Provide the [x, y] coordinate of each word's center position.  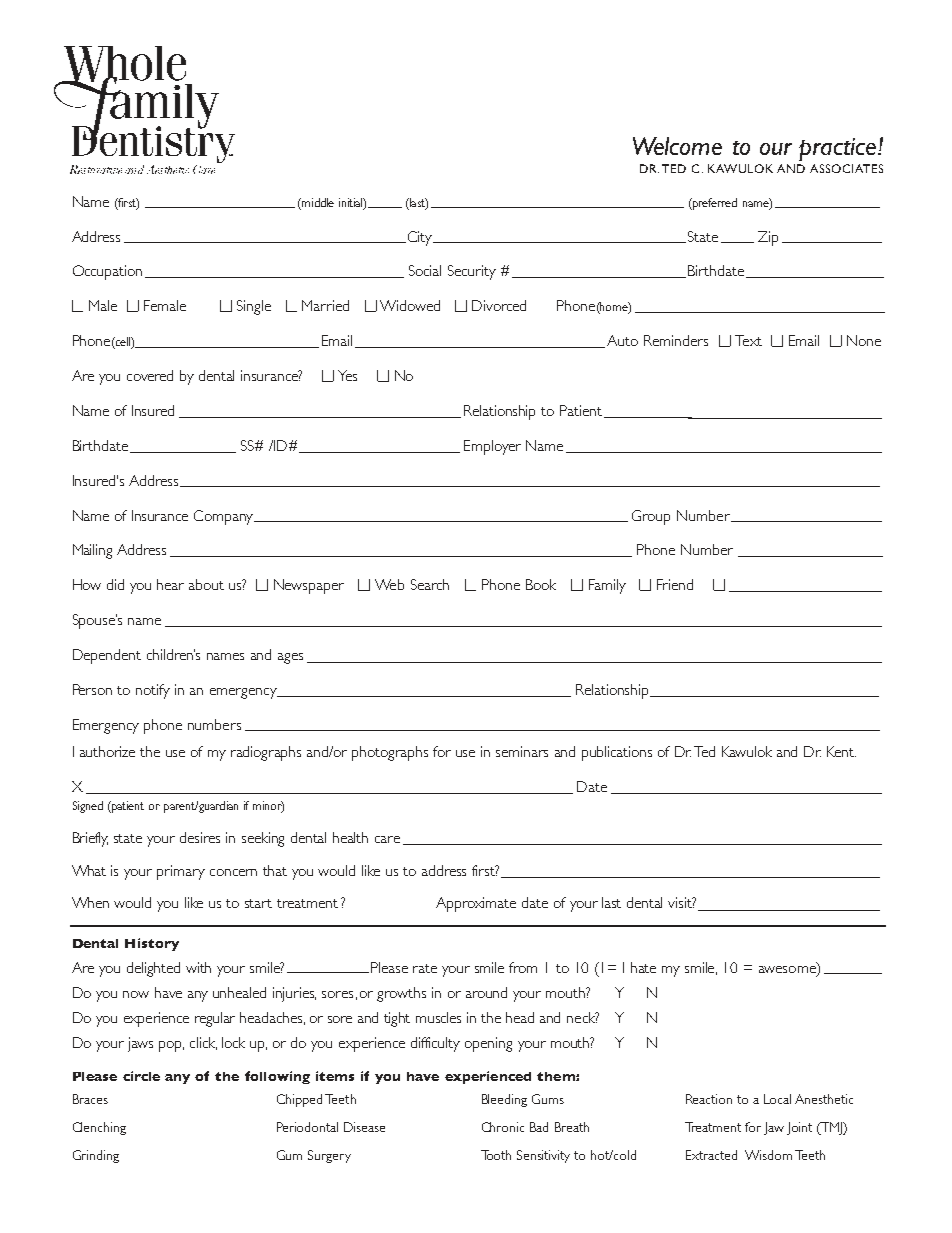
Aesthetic [168, 169]
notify [153, 691]
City [421, 238]
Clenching [99, 1128]
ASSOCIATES [846, 168]
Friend [675, 584]
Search [430, 584]
